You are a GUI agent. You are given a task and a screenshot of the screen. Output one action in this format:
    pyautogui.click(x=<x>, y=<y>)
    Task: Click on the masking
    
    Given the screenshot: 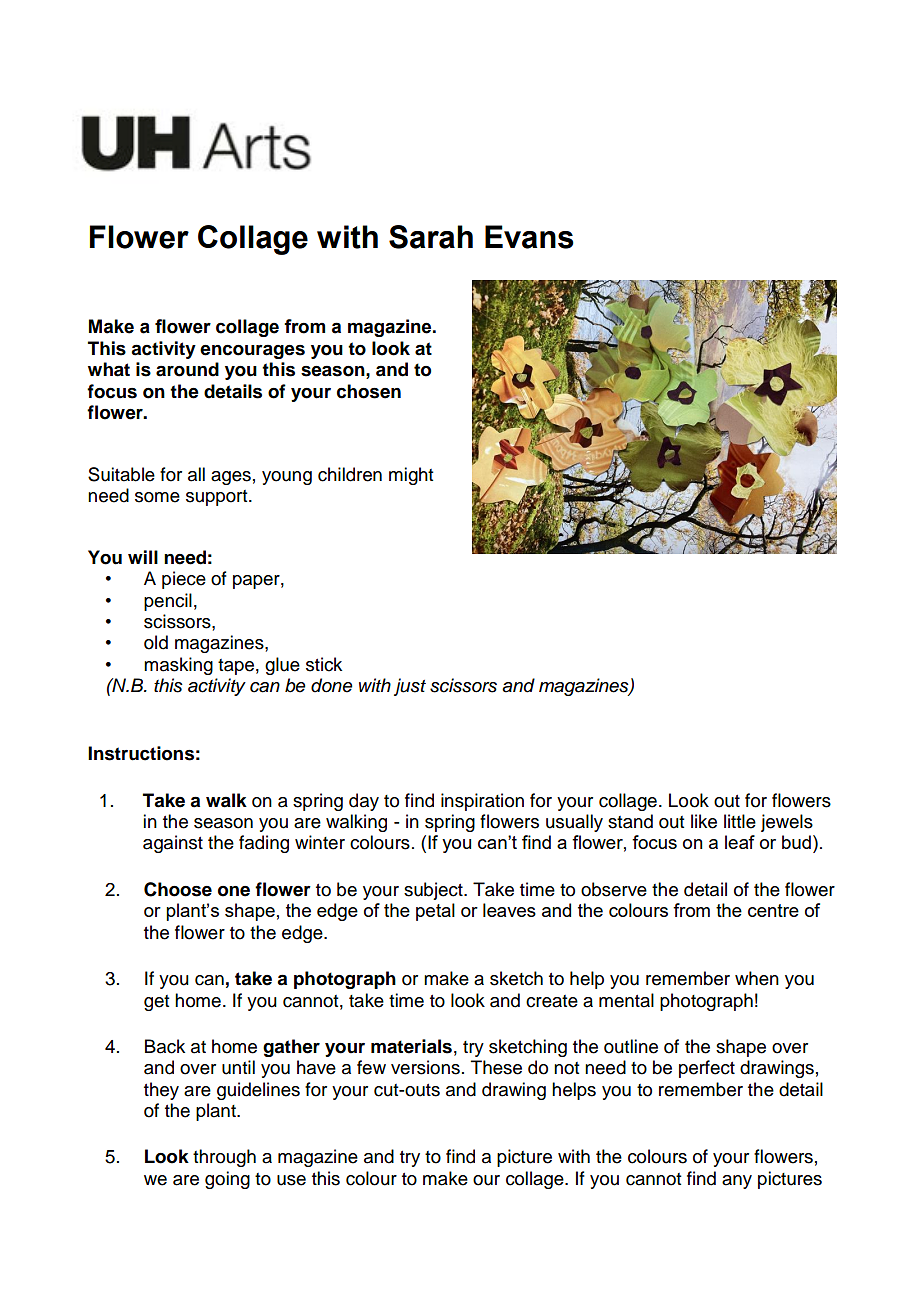 What is the action you would take?
    pyautogui.click(x=178, y=666)
